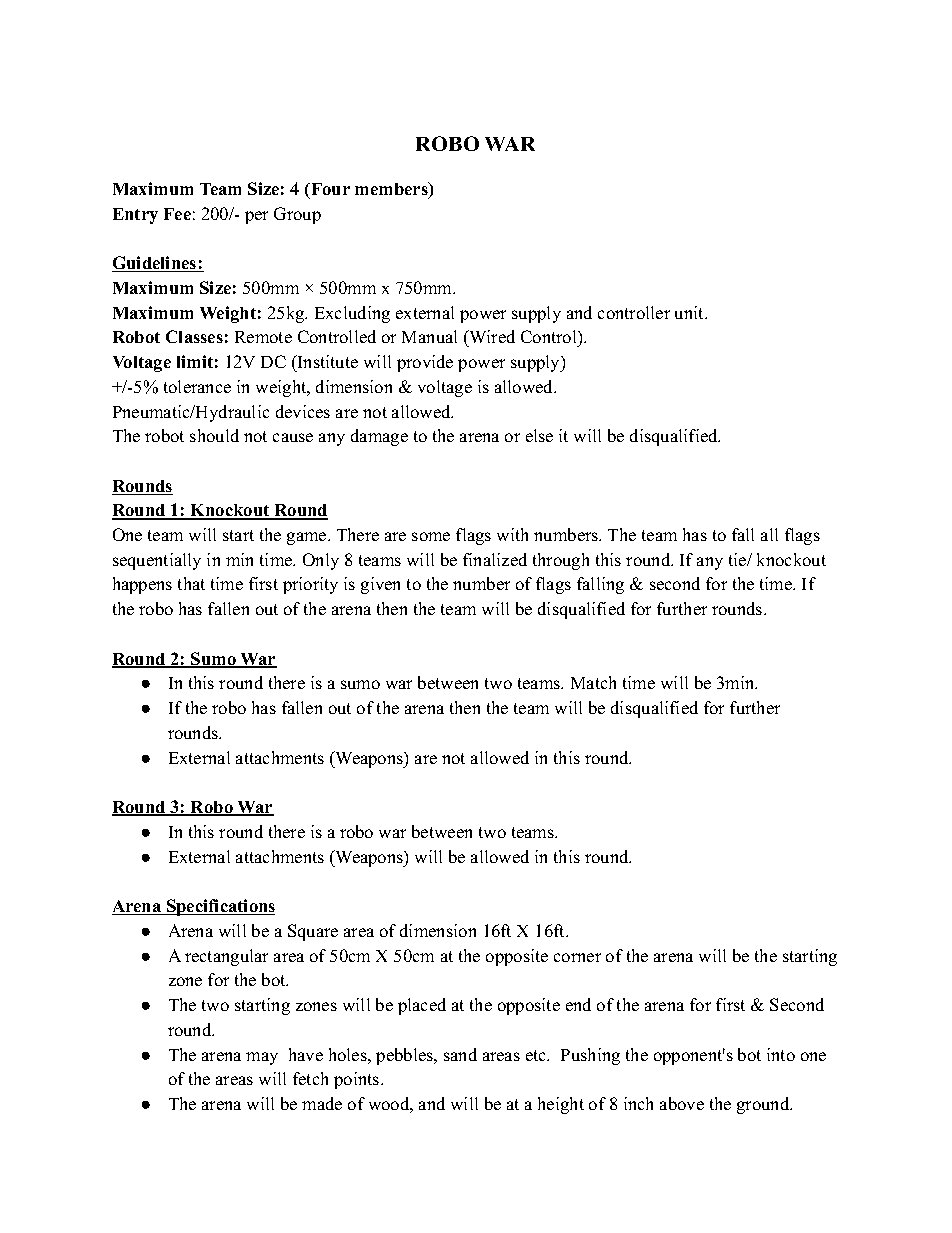 This page has width=952, height=1233. What do you see at coordinates (682, 1103) in the page?
I see `above` at bounding box center [682, 1103].
